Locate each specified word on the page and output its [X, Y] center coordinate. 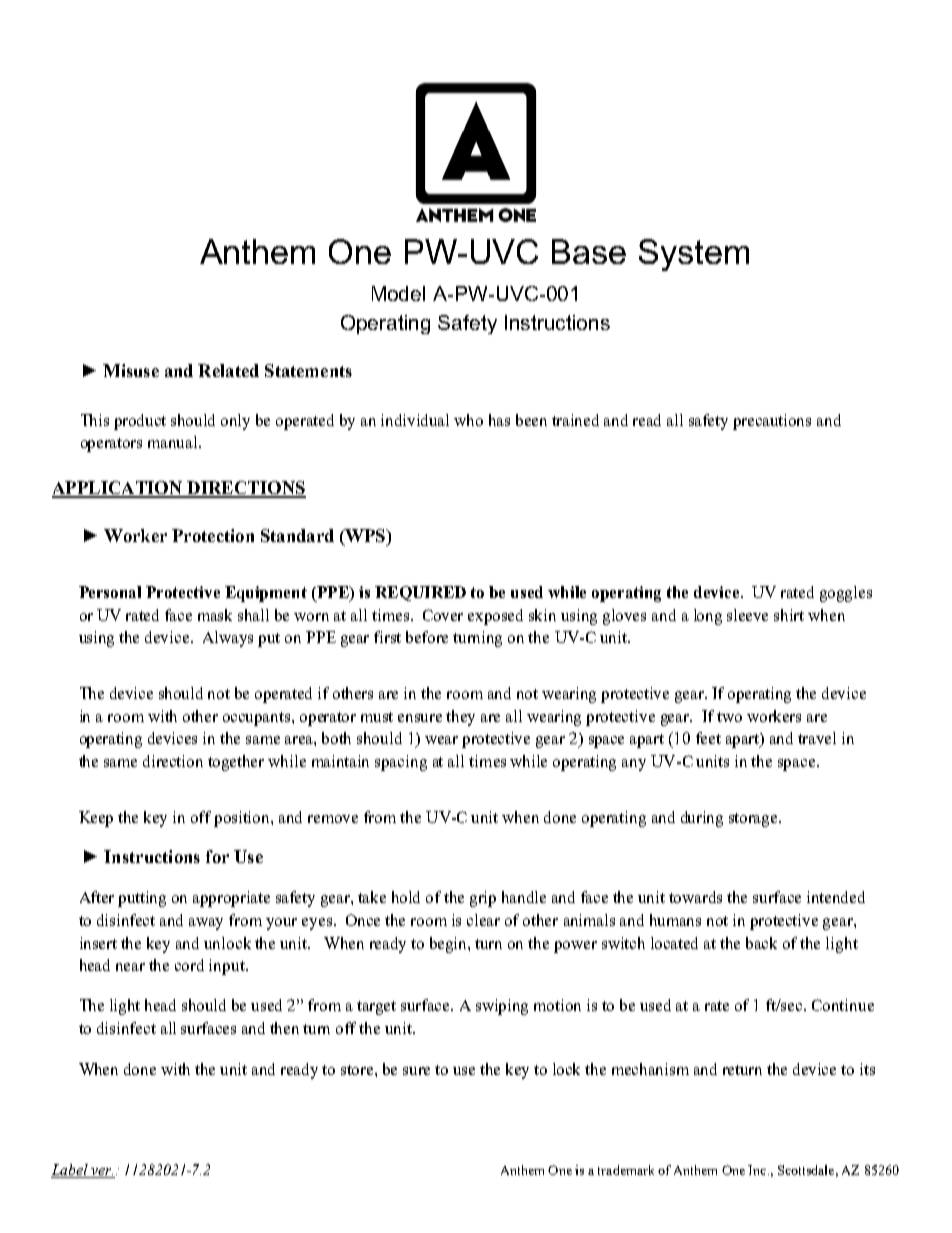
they [460, 718]
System [694, 255]
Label [70, 1171]
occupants [258, 719]
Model [398, 293]
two [729, 717]
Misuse [131, 370]
